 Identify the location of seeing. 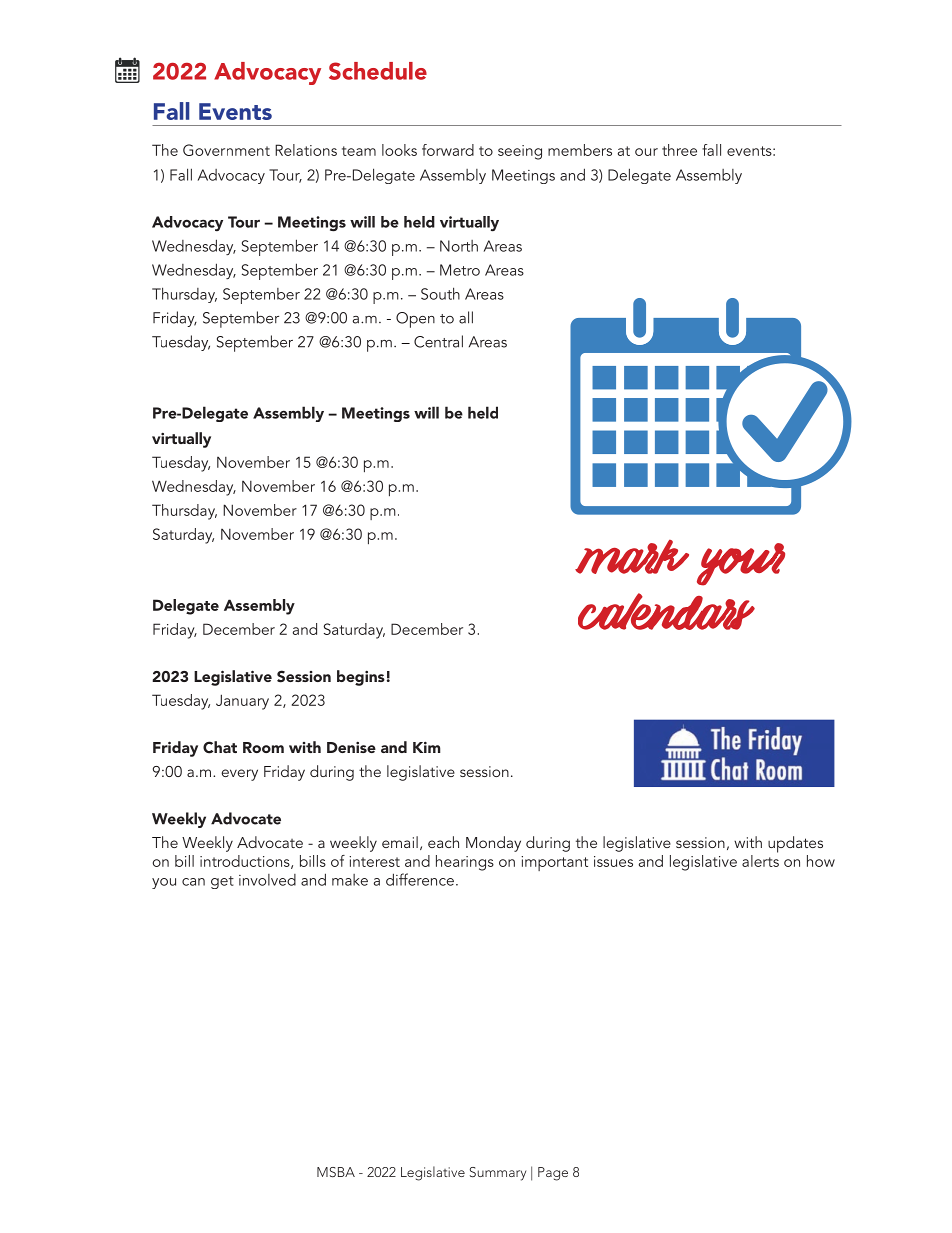
(520, 152).
